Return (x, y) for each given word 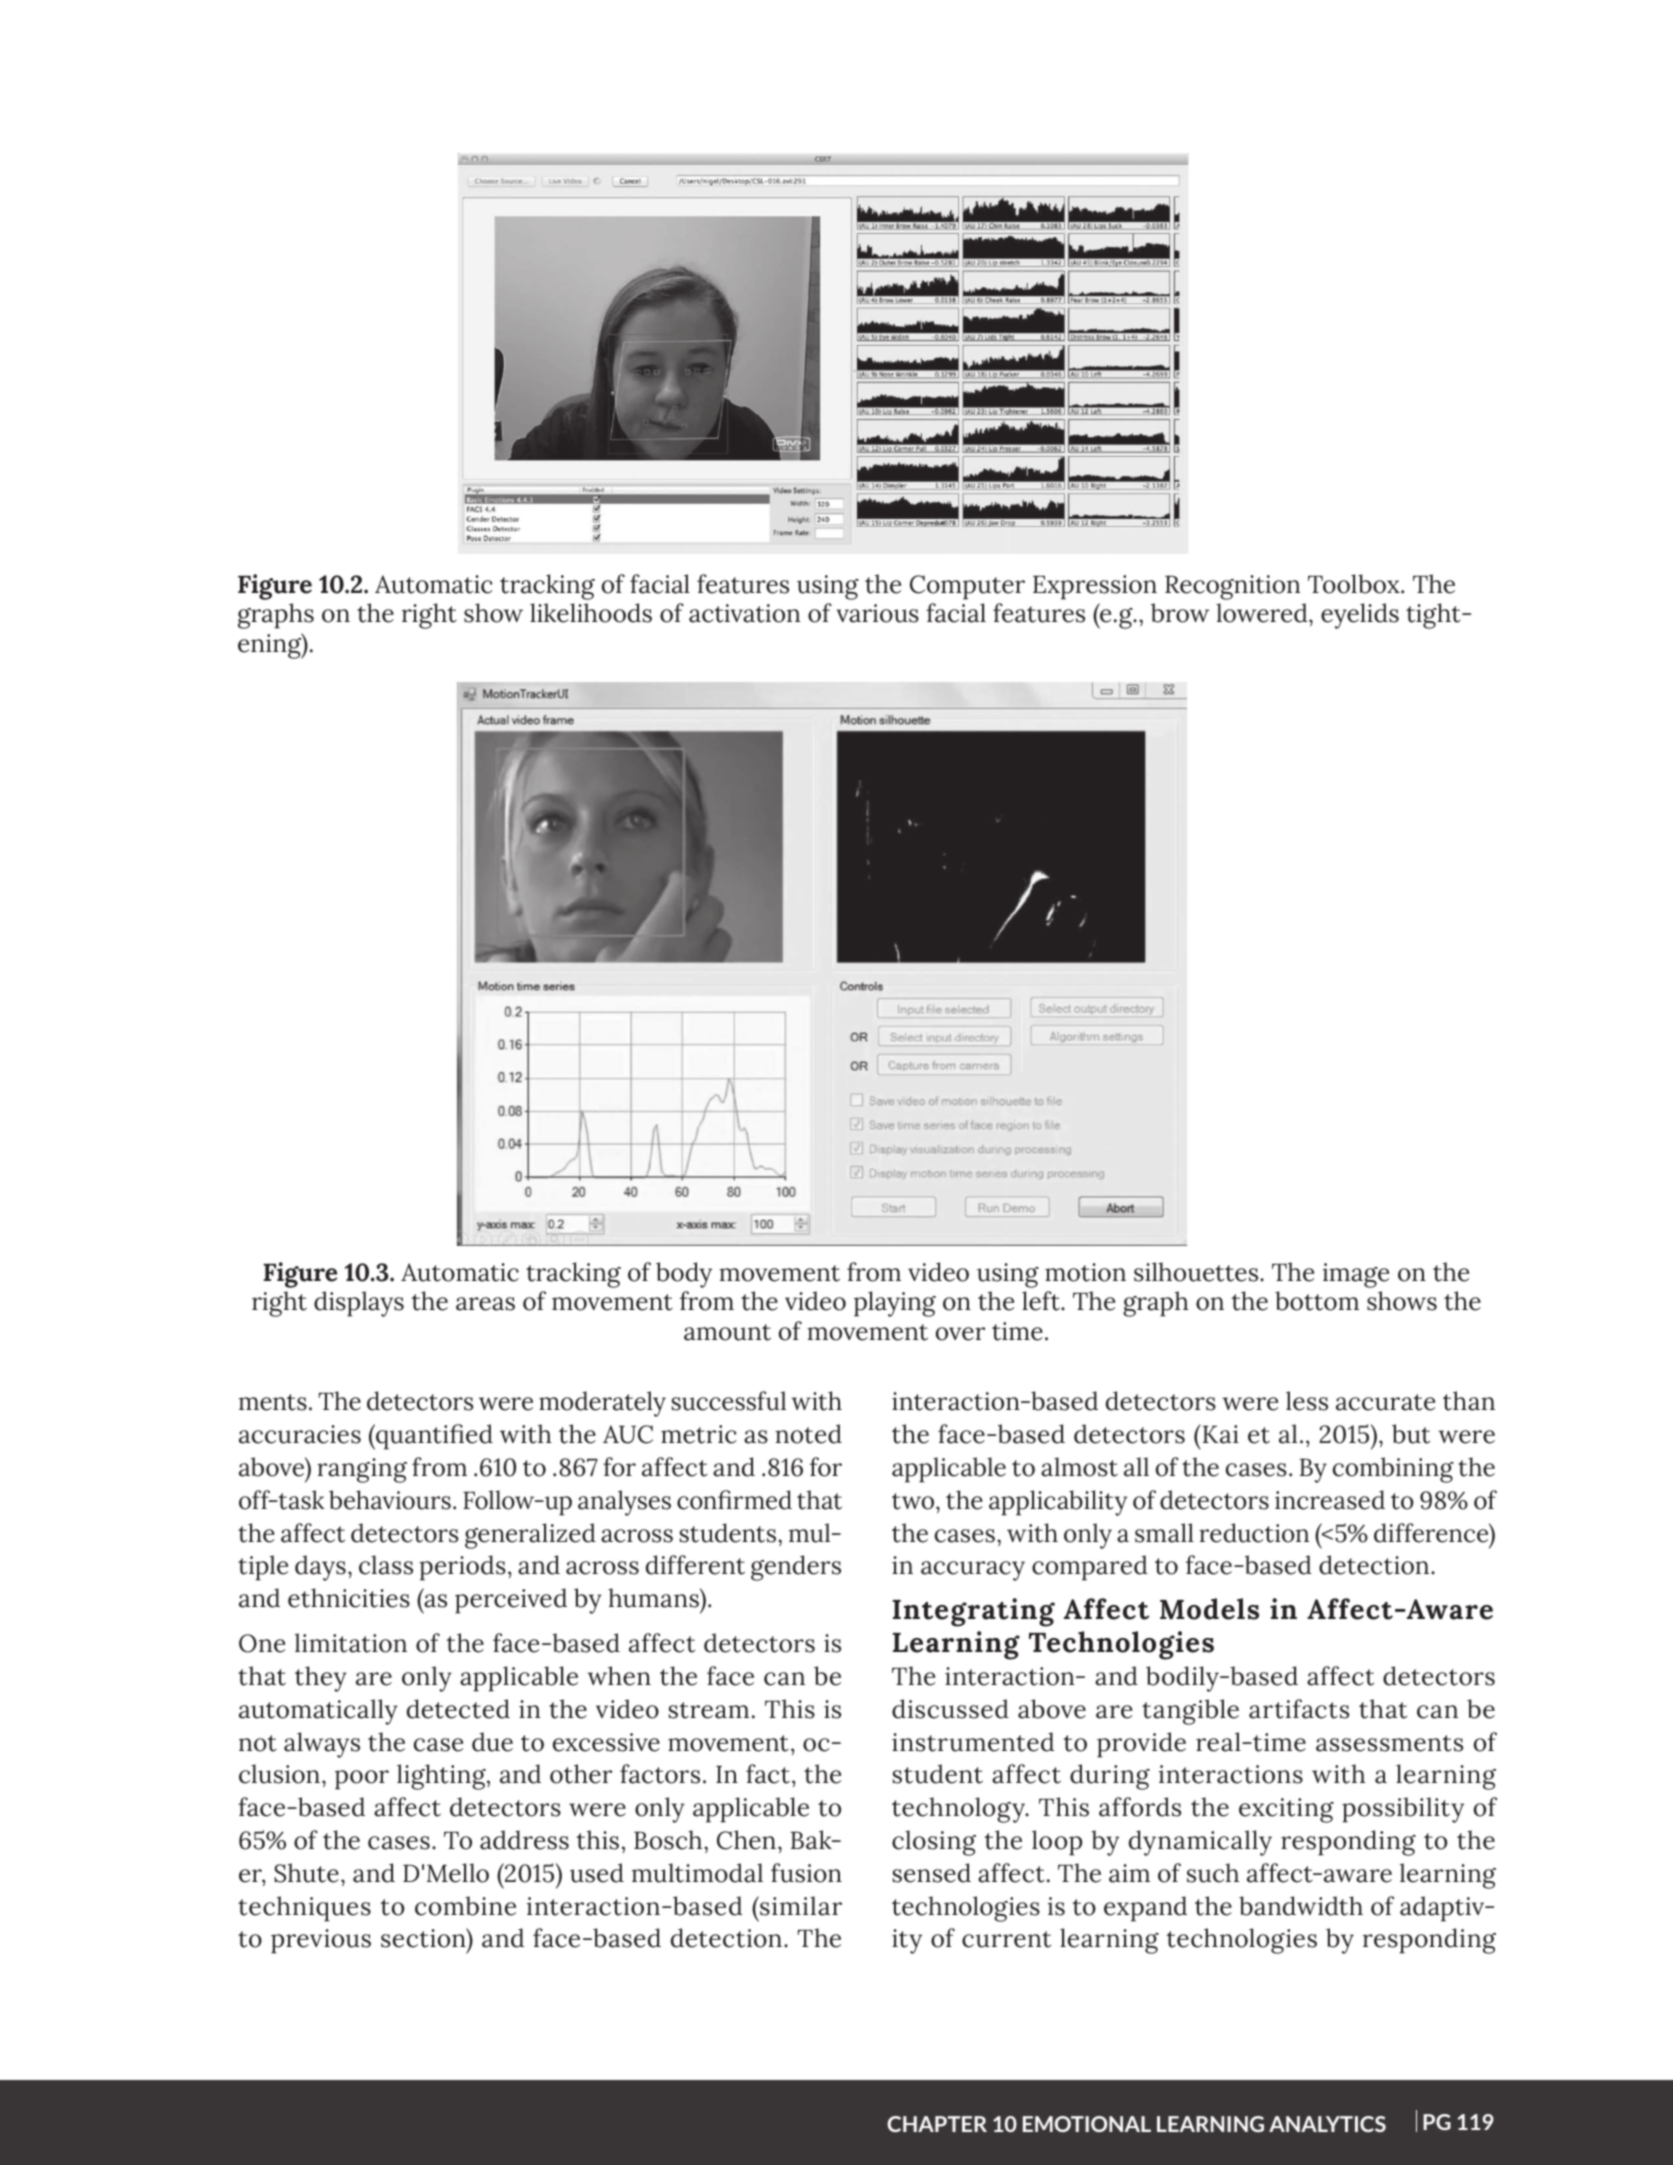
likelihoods (591, 613)
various (877, 613)
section (424, 1938)
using (1008, 1275)
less (1307, 1401)
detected (458, 1709)
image (1356, 1275)
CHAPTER (937, 2124)
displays (359, 1304)
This (790, 1709)
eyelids (1360, 616)
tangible (1190, 1712)
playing (895, 1304)
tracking (573, 1275)
